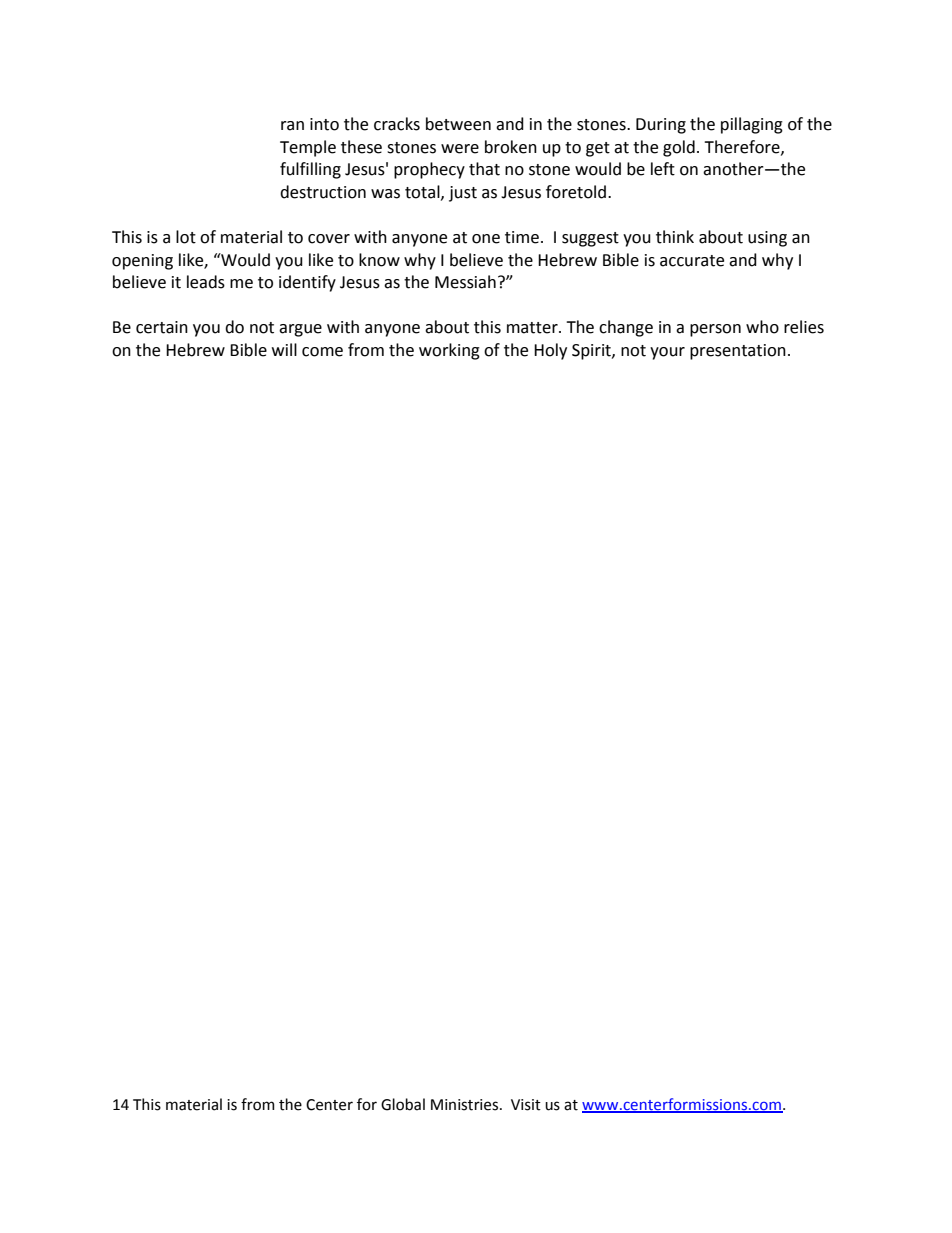  Describe the element at coordinates (526, 1105) in the page. I see `Visit` at that location.
